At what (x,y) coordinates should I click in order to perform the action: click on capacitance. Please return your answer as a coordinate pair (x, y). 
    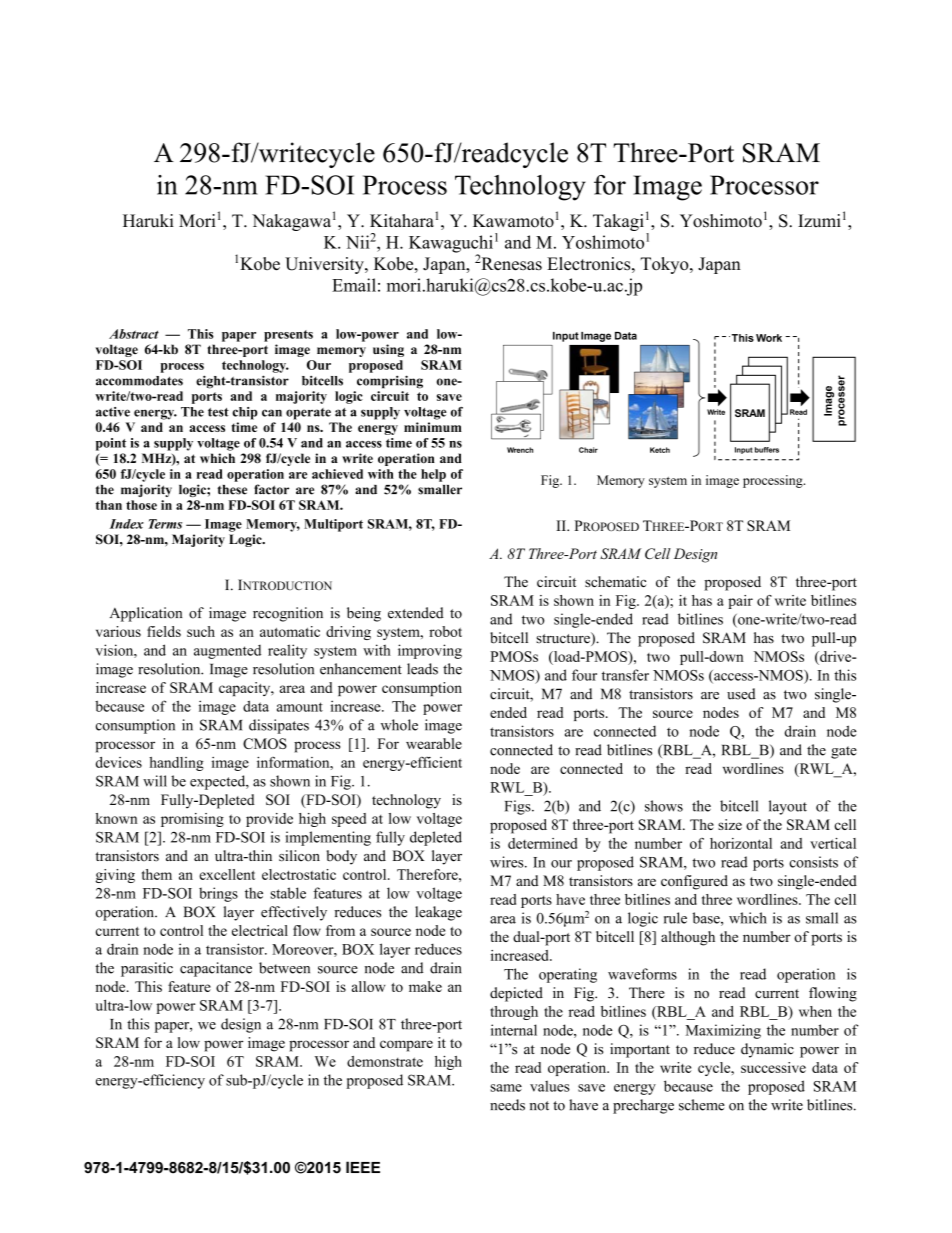
    Looking at the image, I should click on (216, 969).
